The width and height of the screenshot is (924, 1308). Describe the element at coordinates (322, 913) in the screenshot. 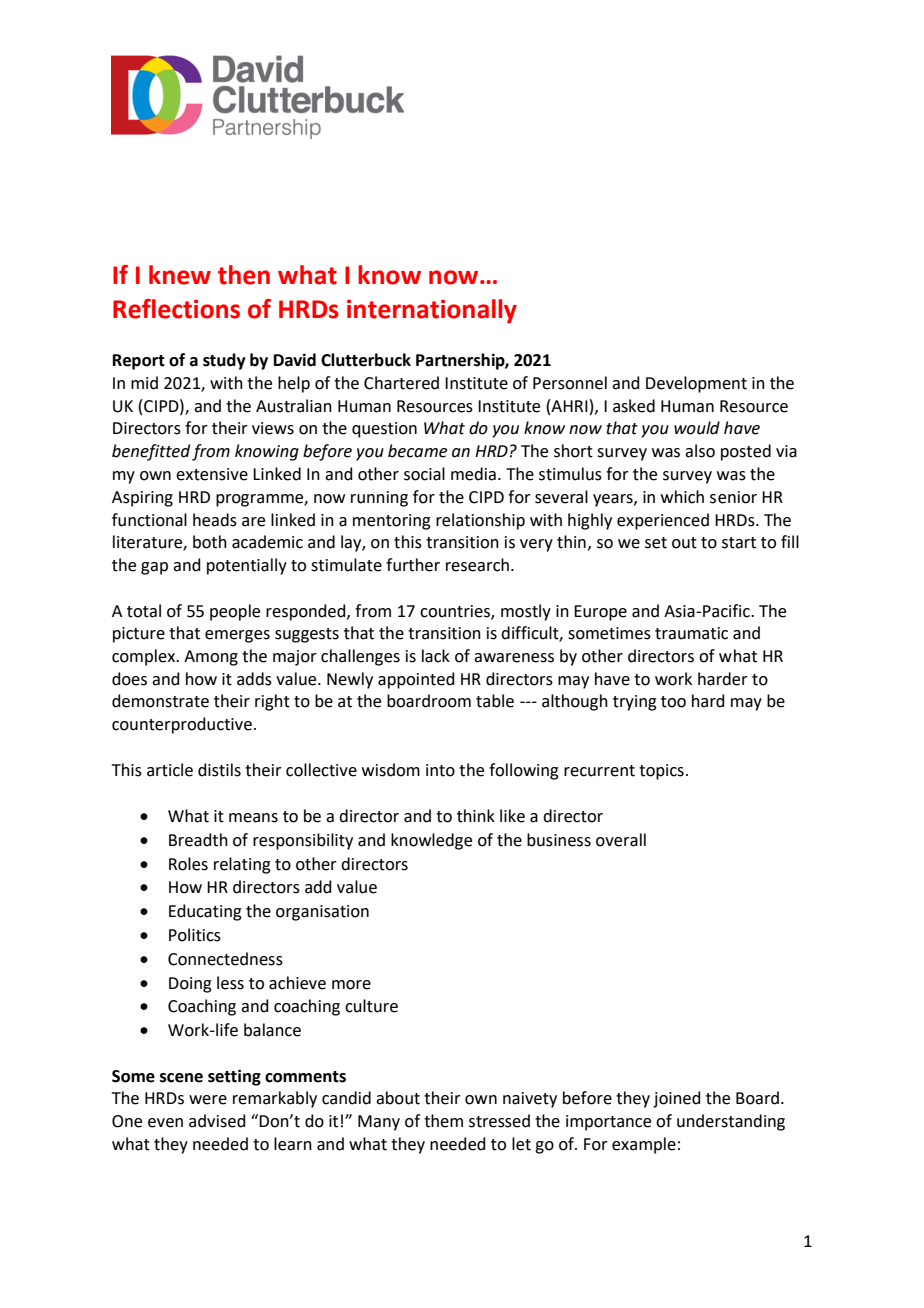

I see `organisation` at that location.
